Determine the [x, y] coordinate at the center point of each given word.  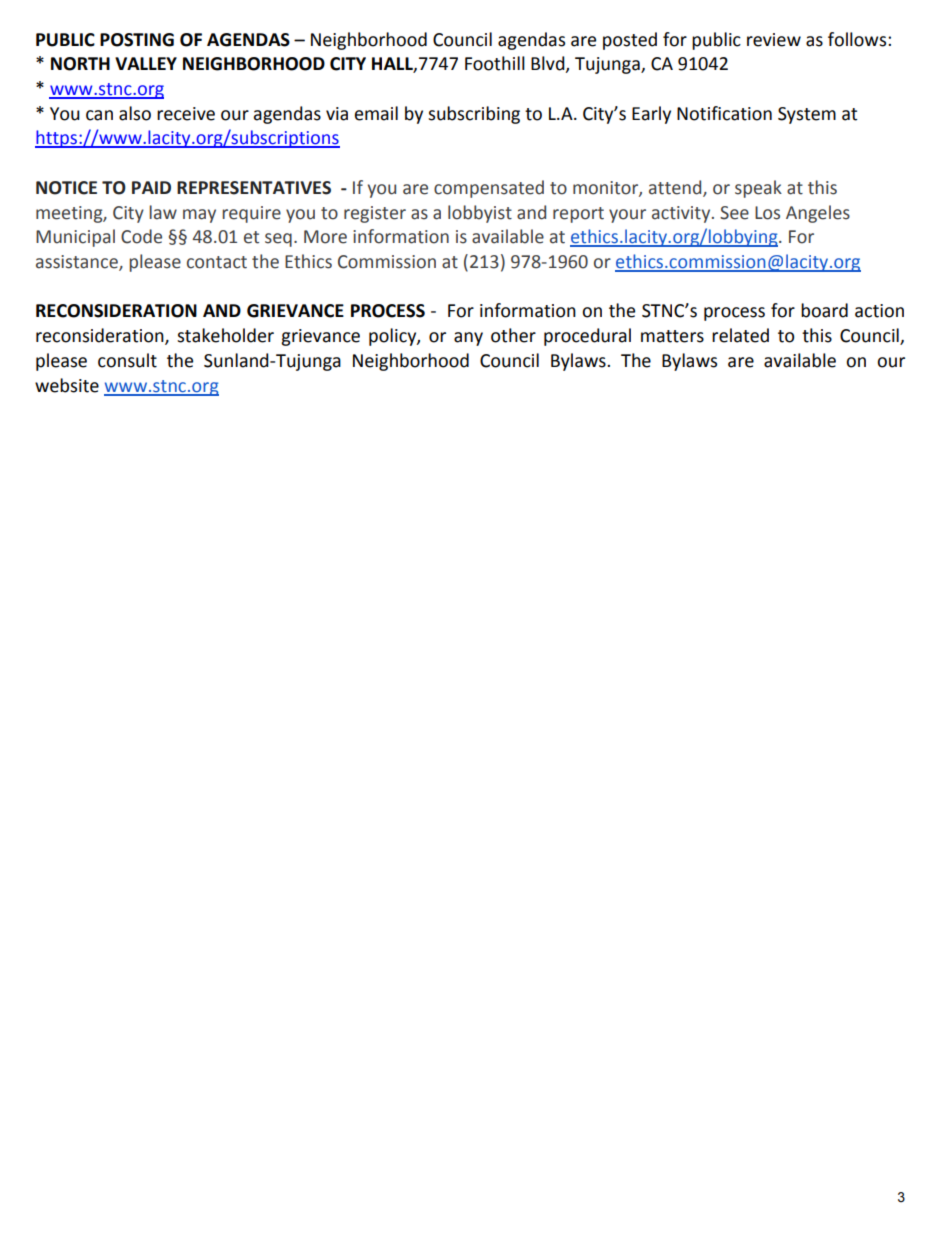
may [199, 216]
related [740, 335]
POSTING [137, 40]
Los [767, 213]
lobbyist [480, 214]
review [774, 40]
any [468, 339]
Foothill [495, 63]
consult [127, 360]
